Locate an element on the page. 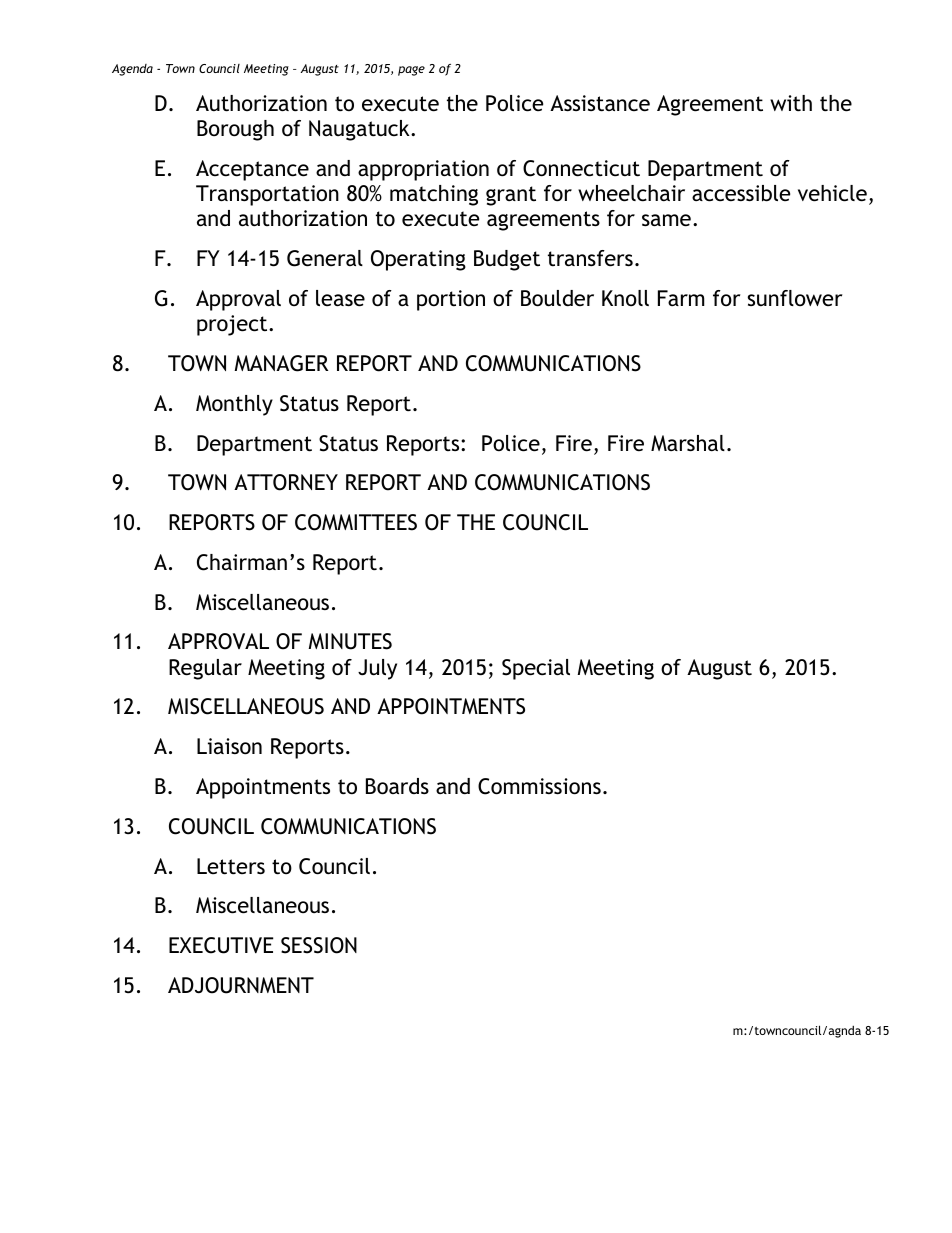 The width and height of the document is (952, 1233). with is located at coordinates (791, 103).
